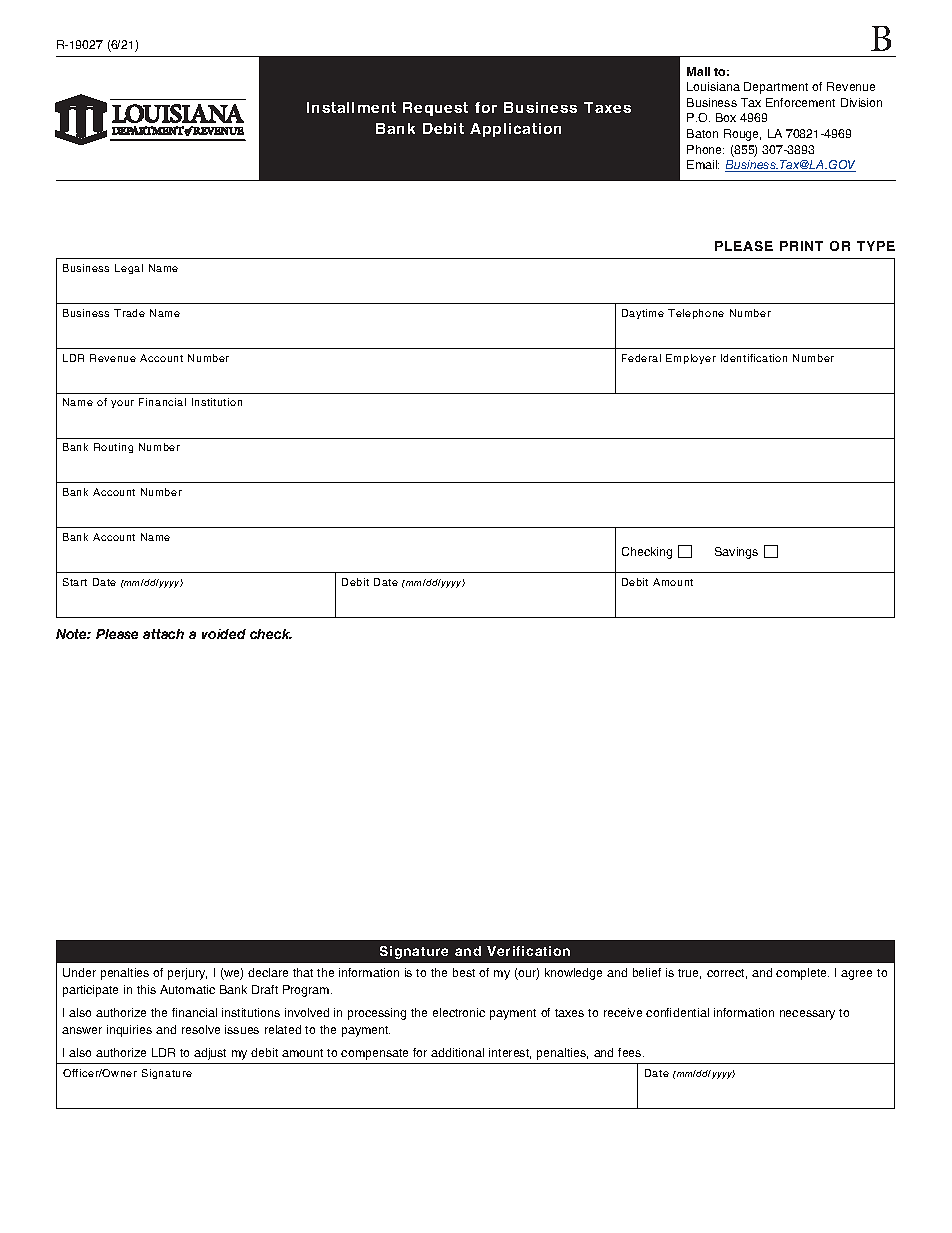  Describe the element at coordinates (163, 634) in the image. I see `attach` at that location.
